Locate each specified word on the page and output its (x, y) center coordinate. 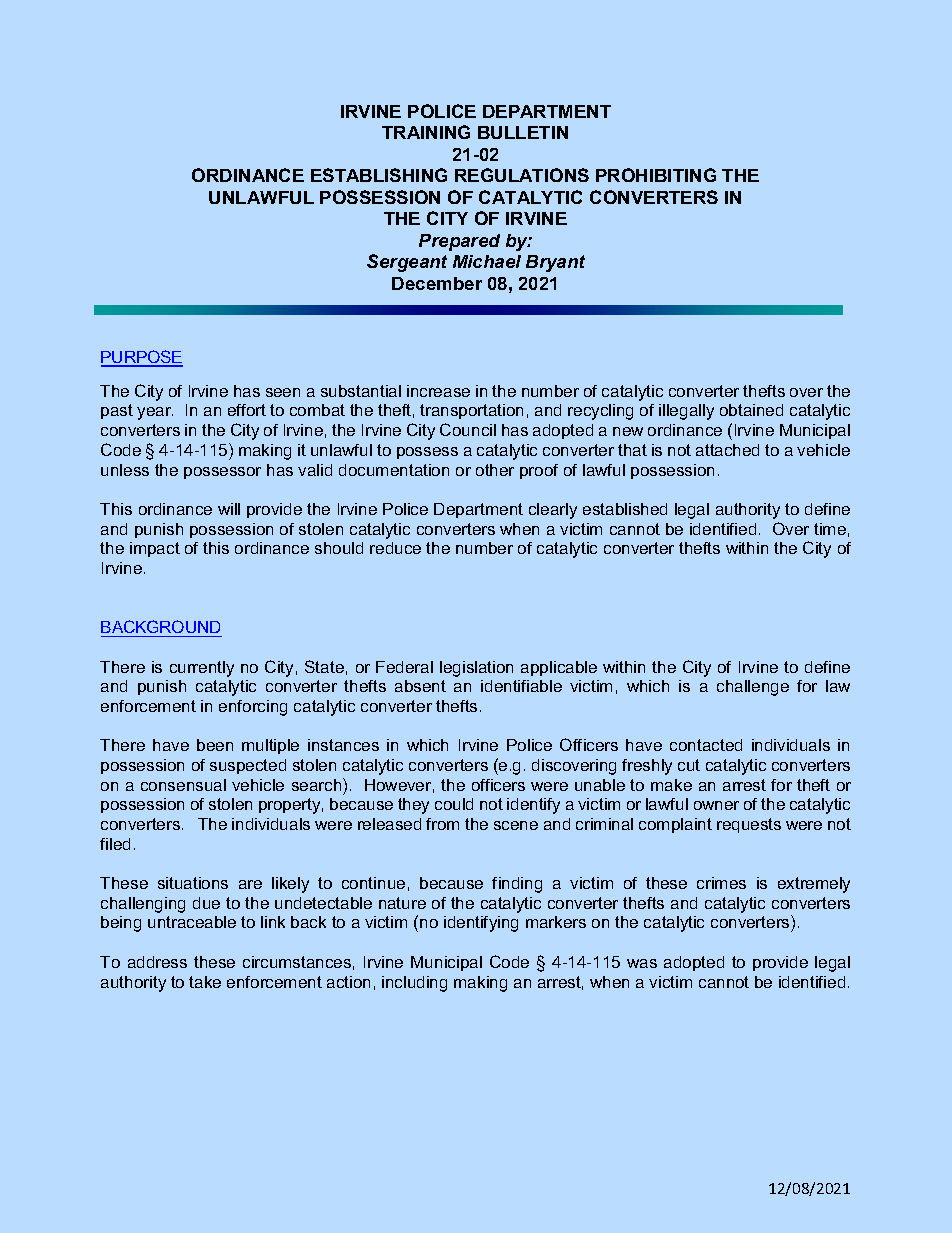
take (205, 982)
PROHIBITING (656, 175)
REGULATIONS (522, 175)
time (830, 529)
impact (155, 549)
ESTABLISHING (379, 175)
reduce (395, 548)
